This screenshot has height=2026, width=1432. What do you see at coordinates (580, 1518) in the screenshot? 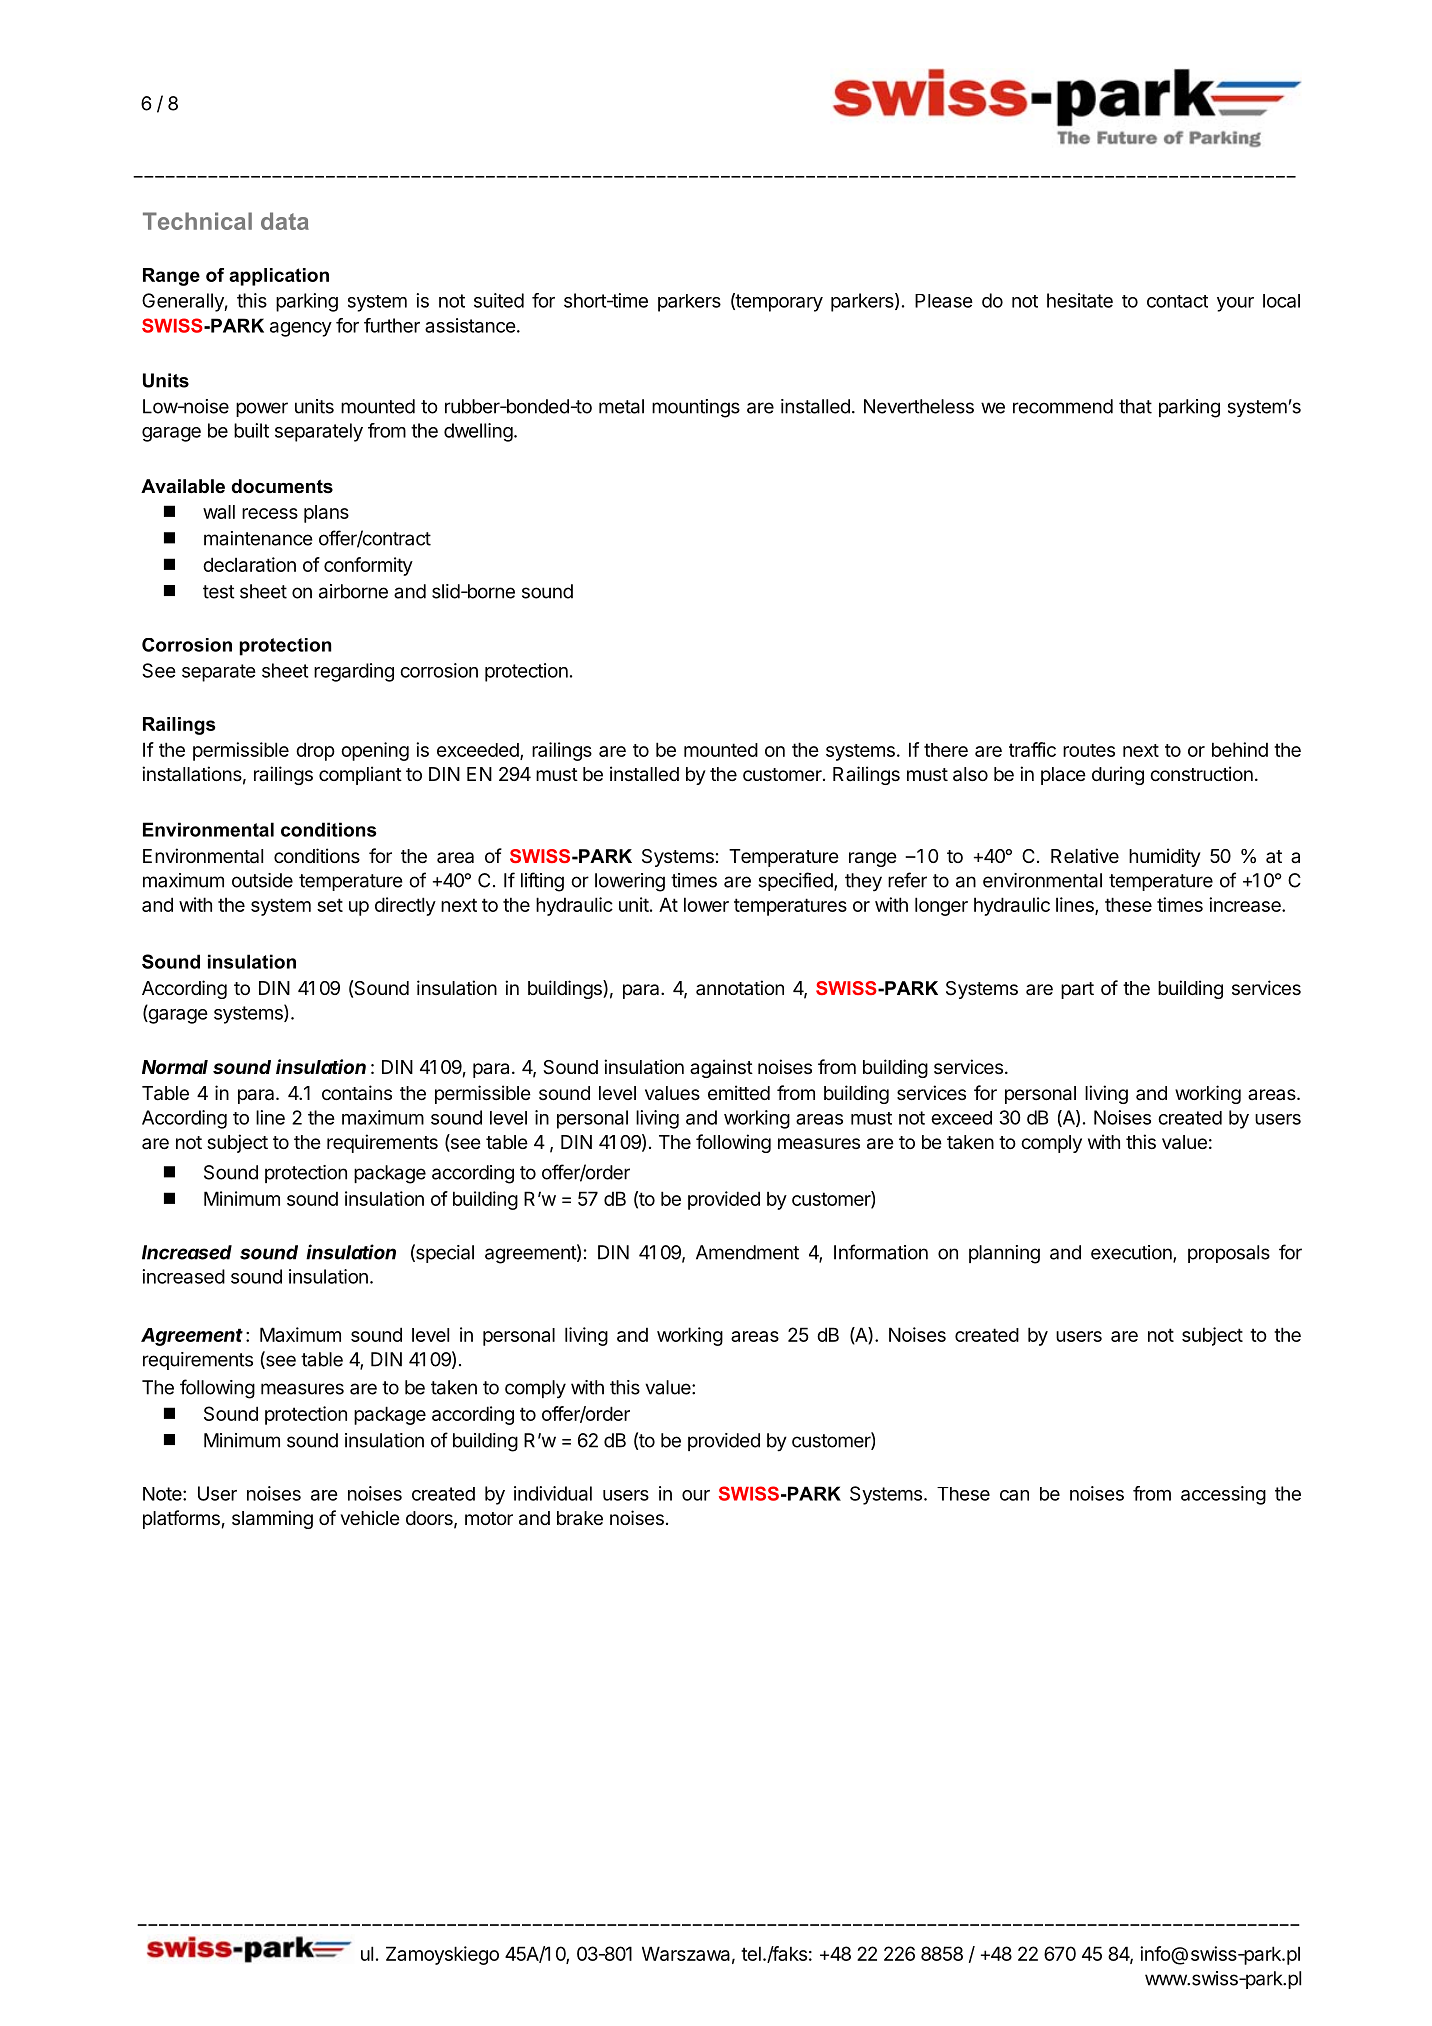
I see `brake` at bounding box center [580, 1518].
